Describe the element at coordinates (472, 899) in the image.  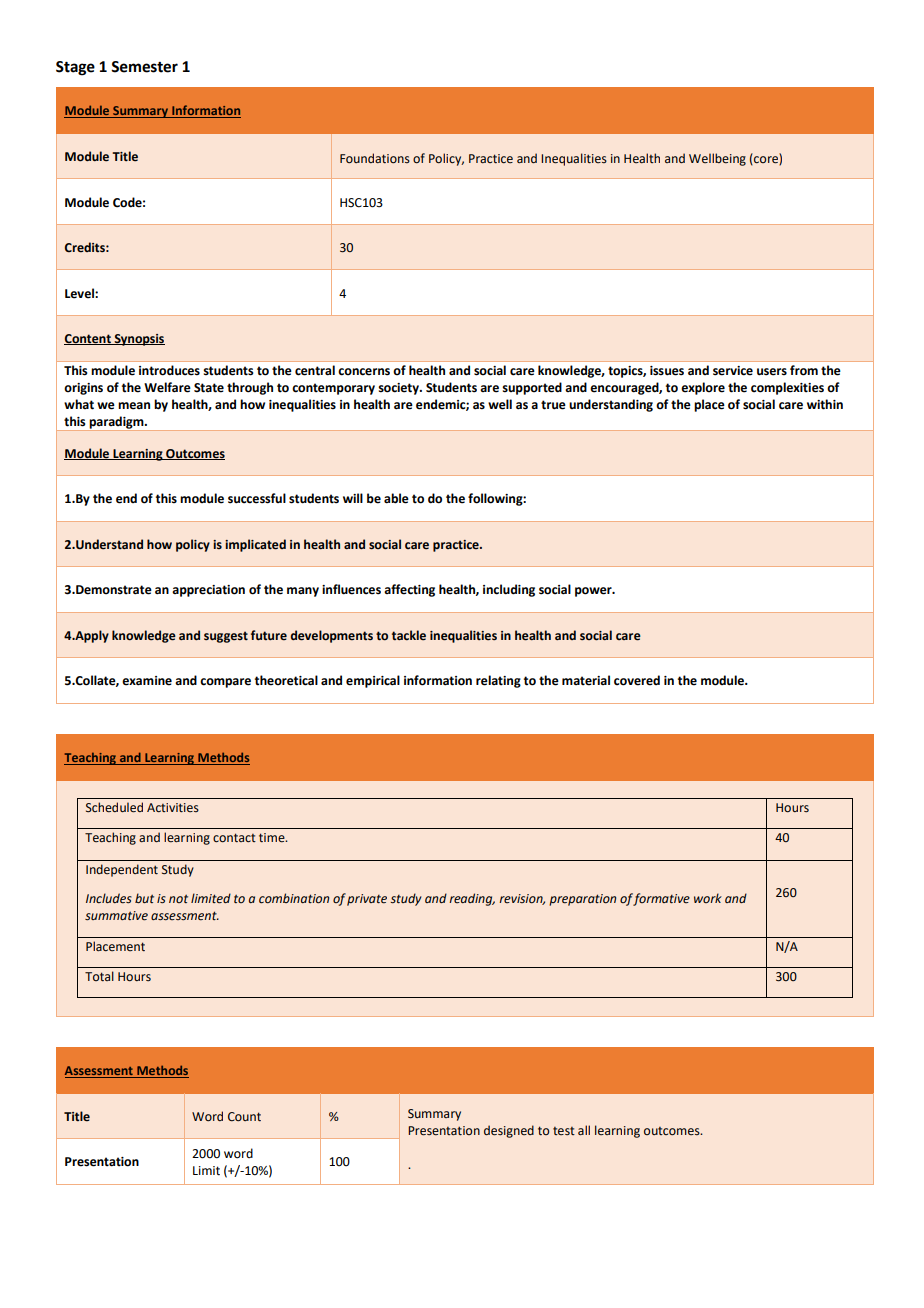
I see `reading` at that location.
